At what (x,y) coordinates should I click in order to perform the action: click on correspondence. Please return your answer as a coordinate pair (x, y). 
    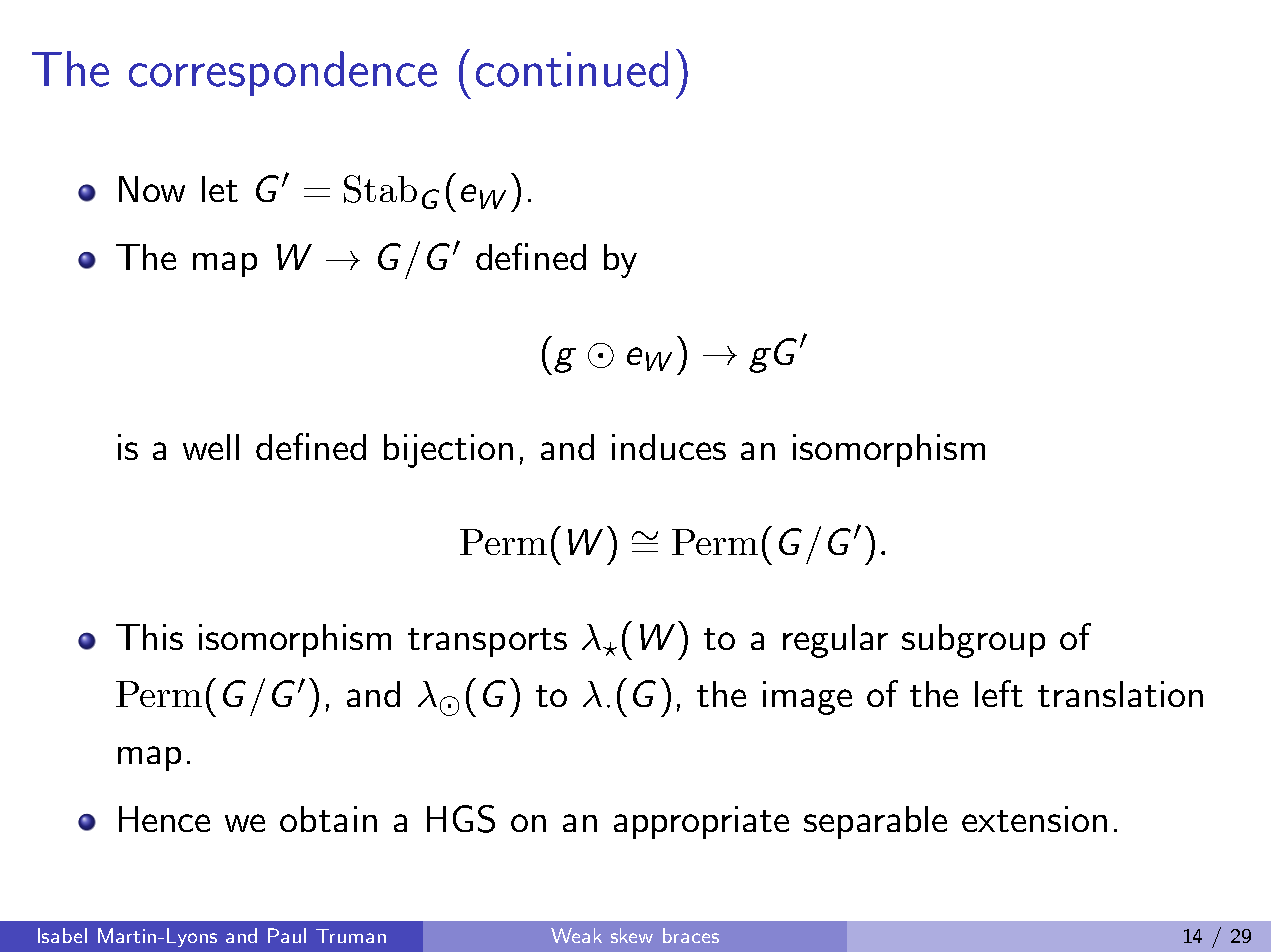
    Looking at the image, I should click on (283, 73).
